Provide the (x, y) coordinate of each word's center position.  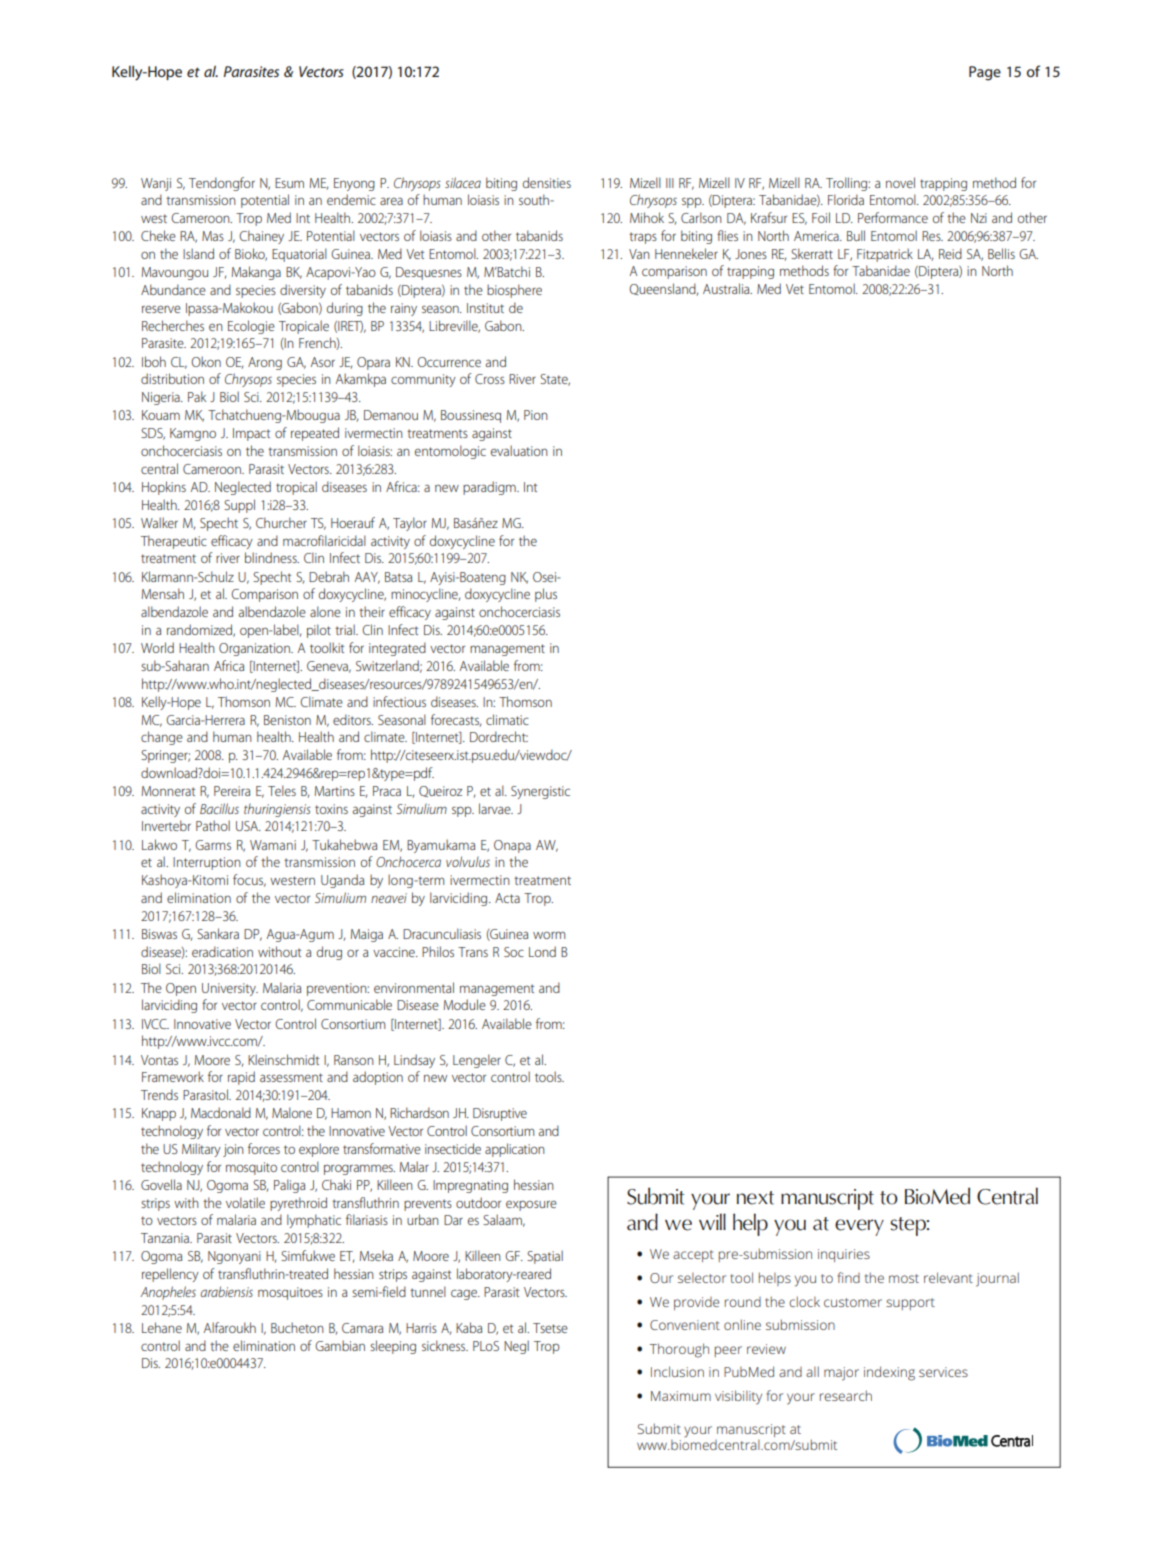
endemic (351, 199)
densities (547, 182)
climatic (507, 719)
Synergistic (540, 792)
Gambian (340, 1345)
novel (900, 182)
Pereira (232, 791)
